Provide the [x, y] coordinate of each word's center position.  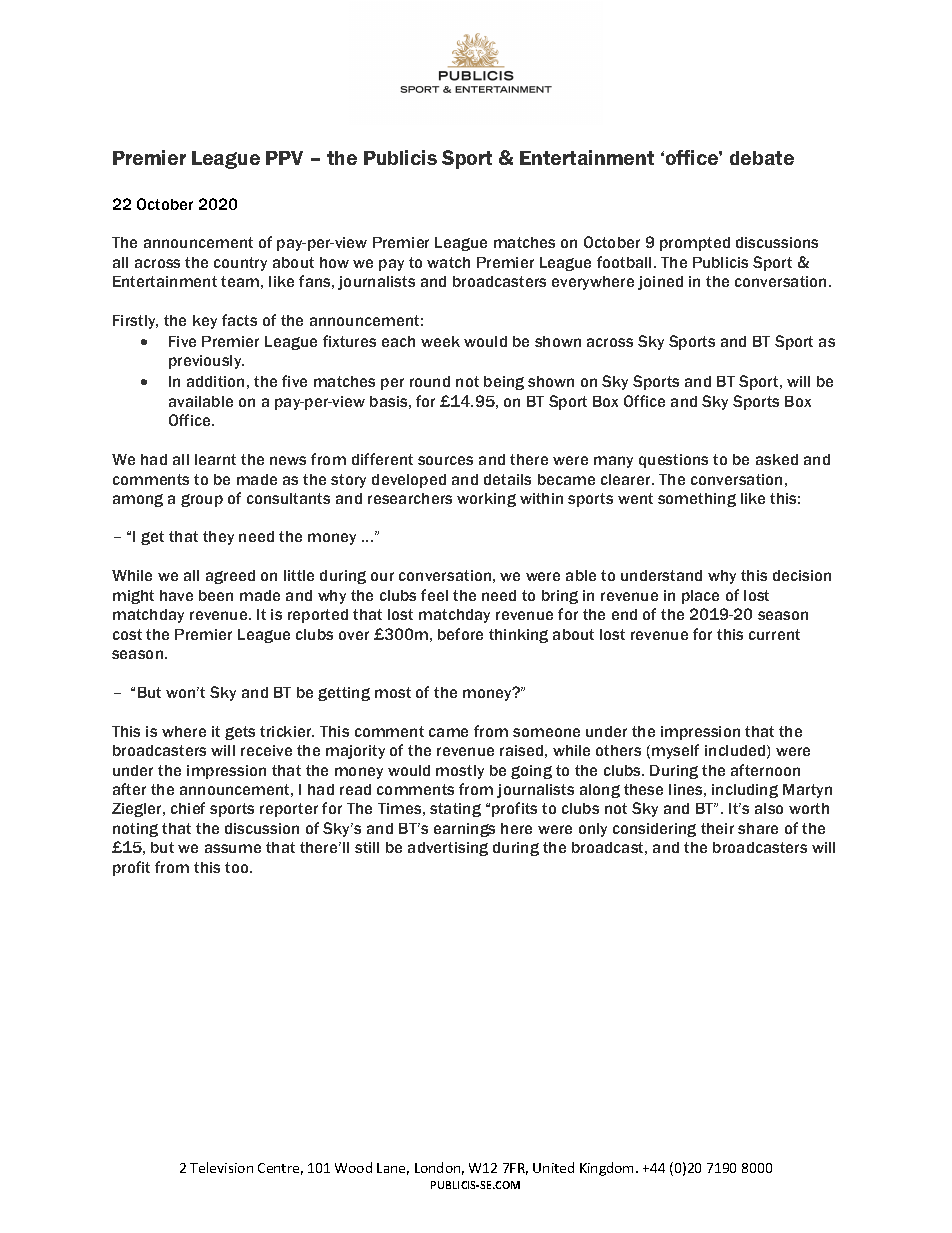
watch [448, 262]
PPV [284, 158]
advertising [448, 849]
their [717, 828]
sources [445, 460]
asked [777, 459]
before [460, 634]
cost [127, 634]
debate [762, 158]
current [774, 634]
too [238, 867]
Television [221, 1167]
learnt [215, 459]
